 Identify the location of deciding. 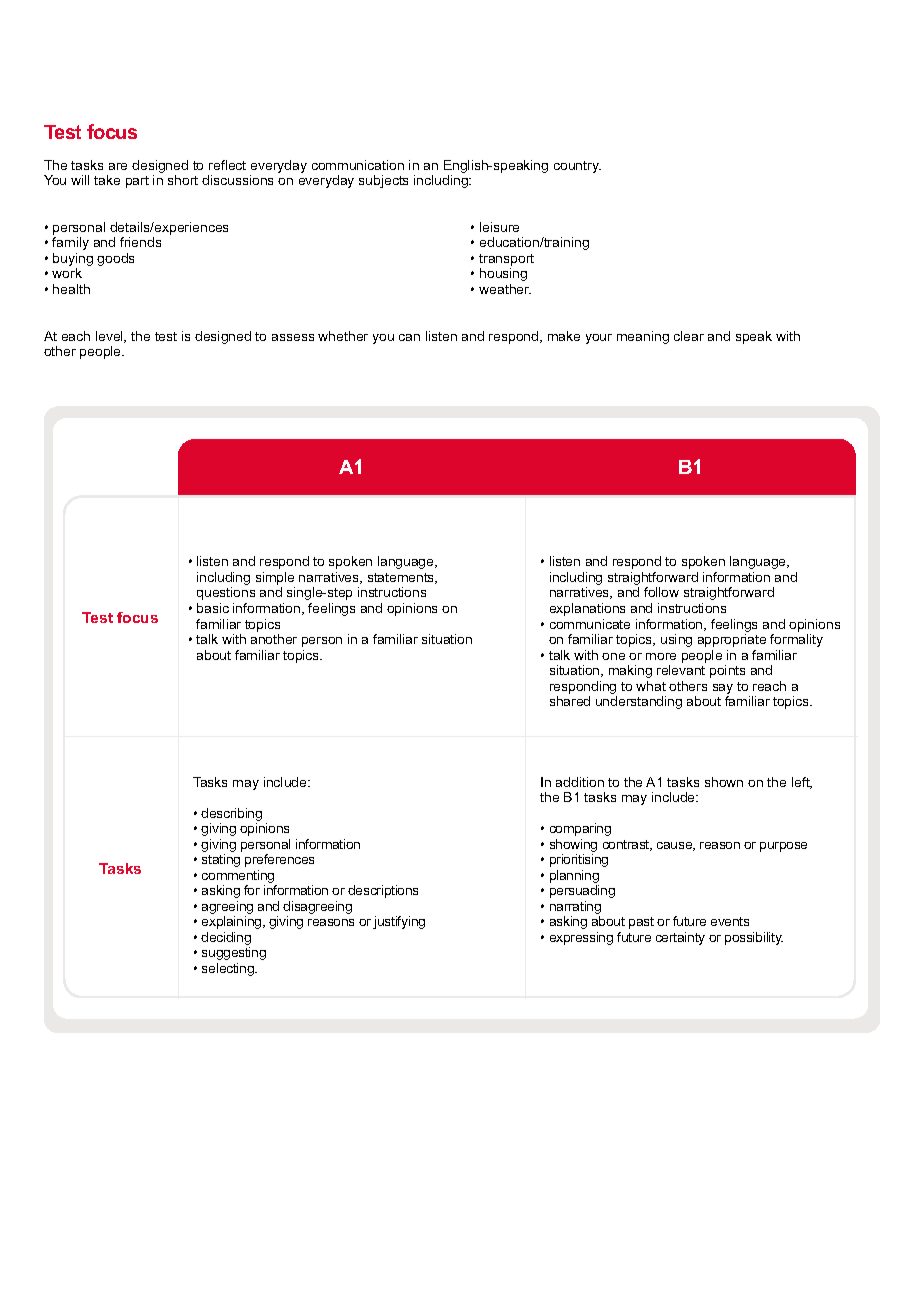
(226, 940).
